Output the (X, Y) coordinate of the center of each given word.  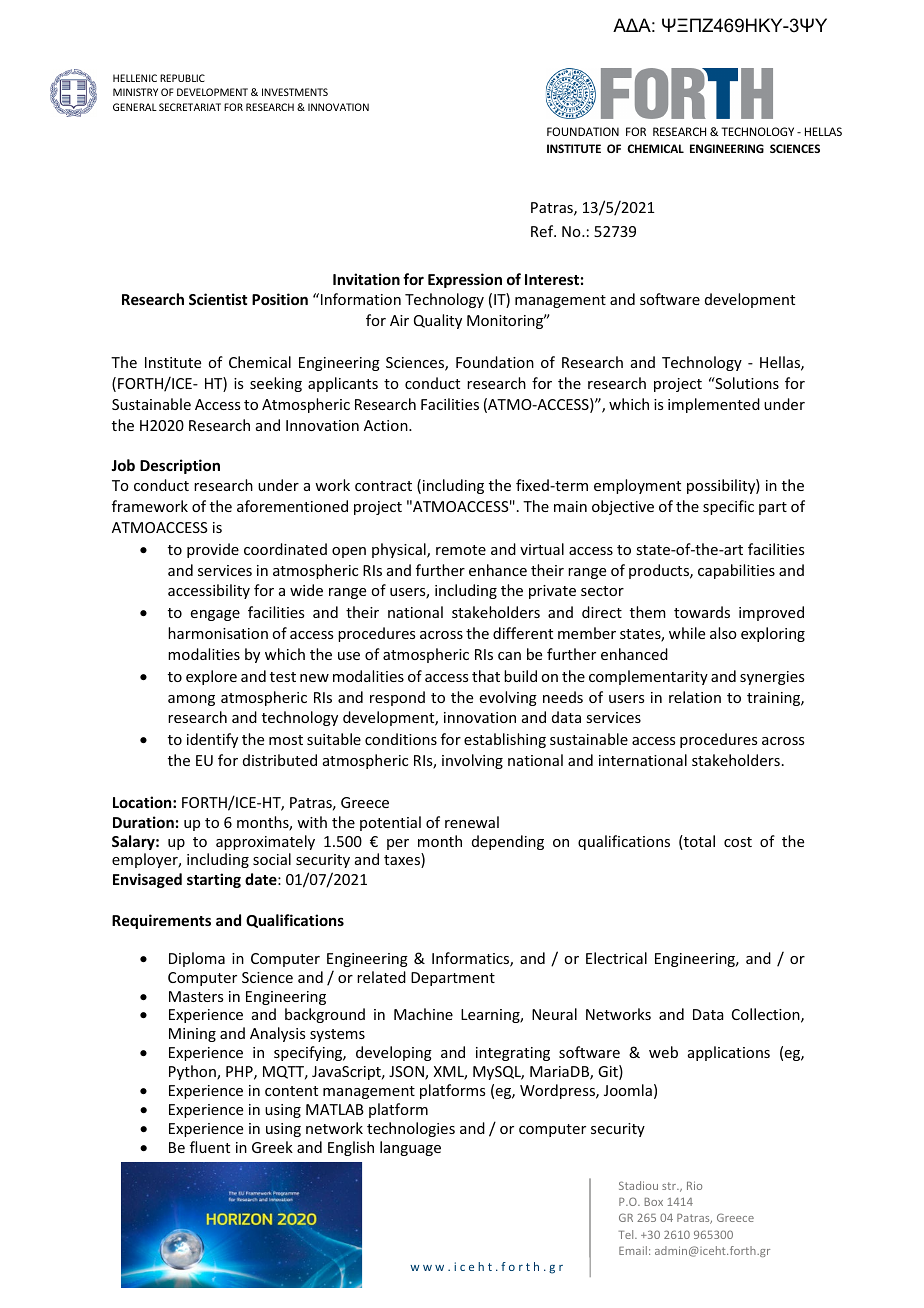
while (687, 633)
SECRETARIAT (190, 107)
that (486, 676)
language (410, 1148)
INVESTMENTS (295, 92)
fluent (210, 1147)
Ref (543, 231)
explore (211, 677)
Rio (694, 1185)
